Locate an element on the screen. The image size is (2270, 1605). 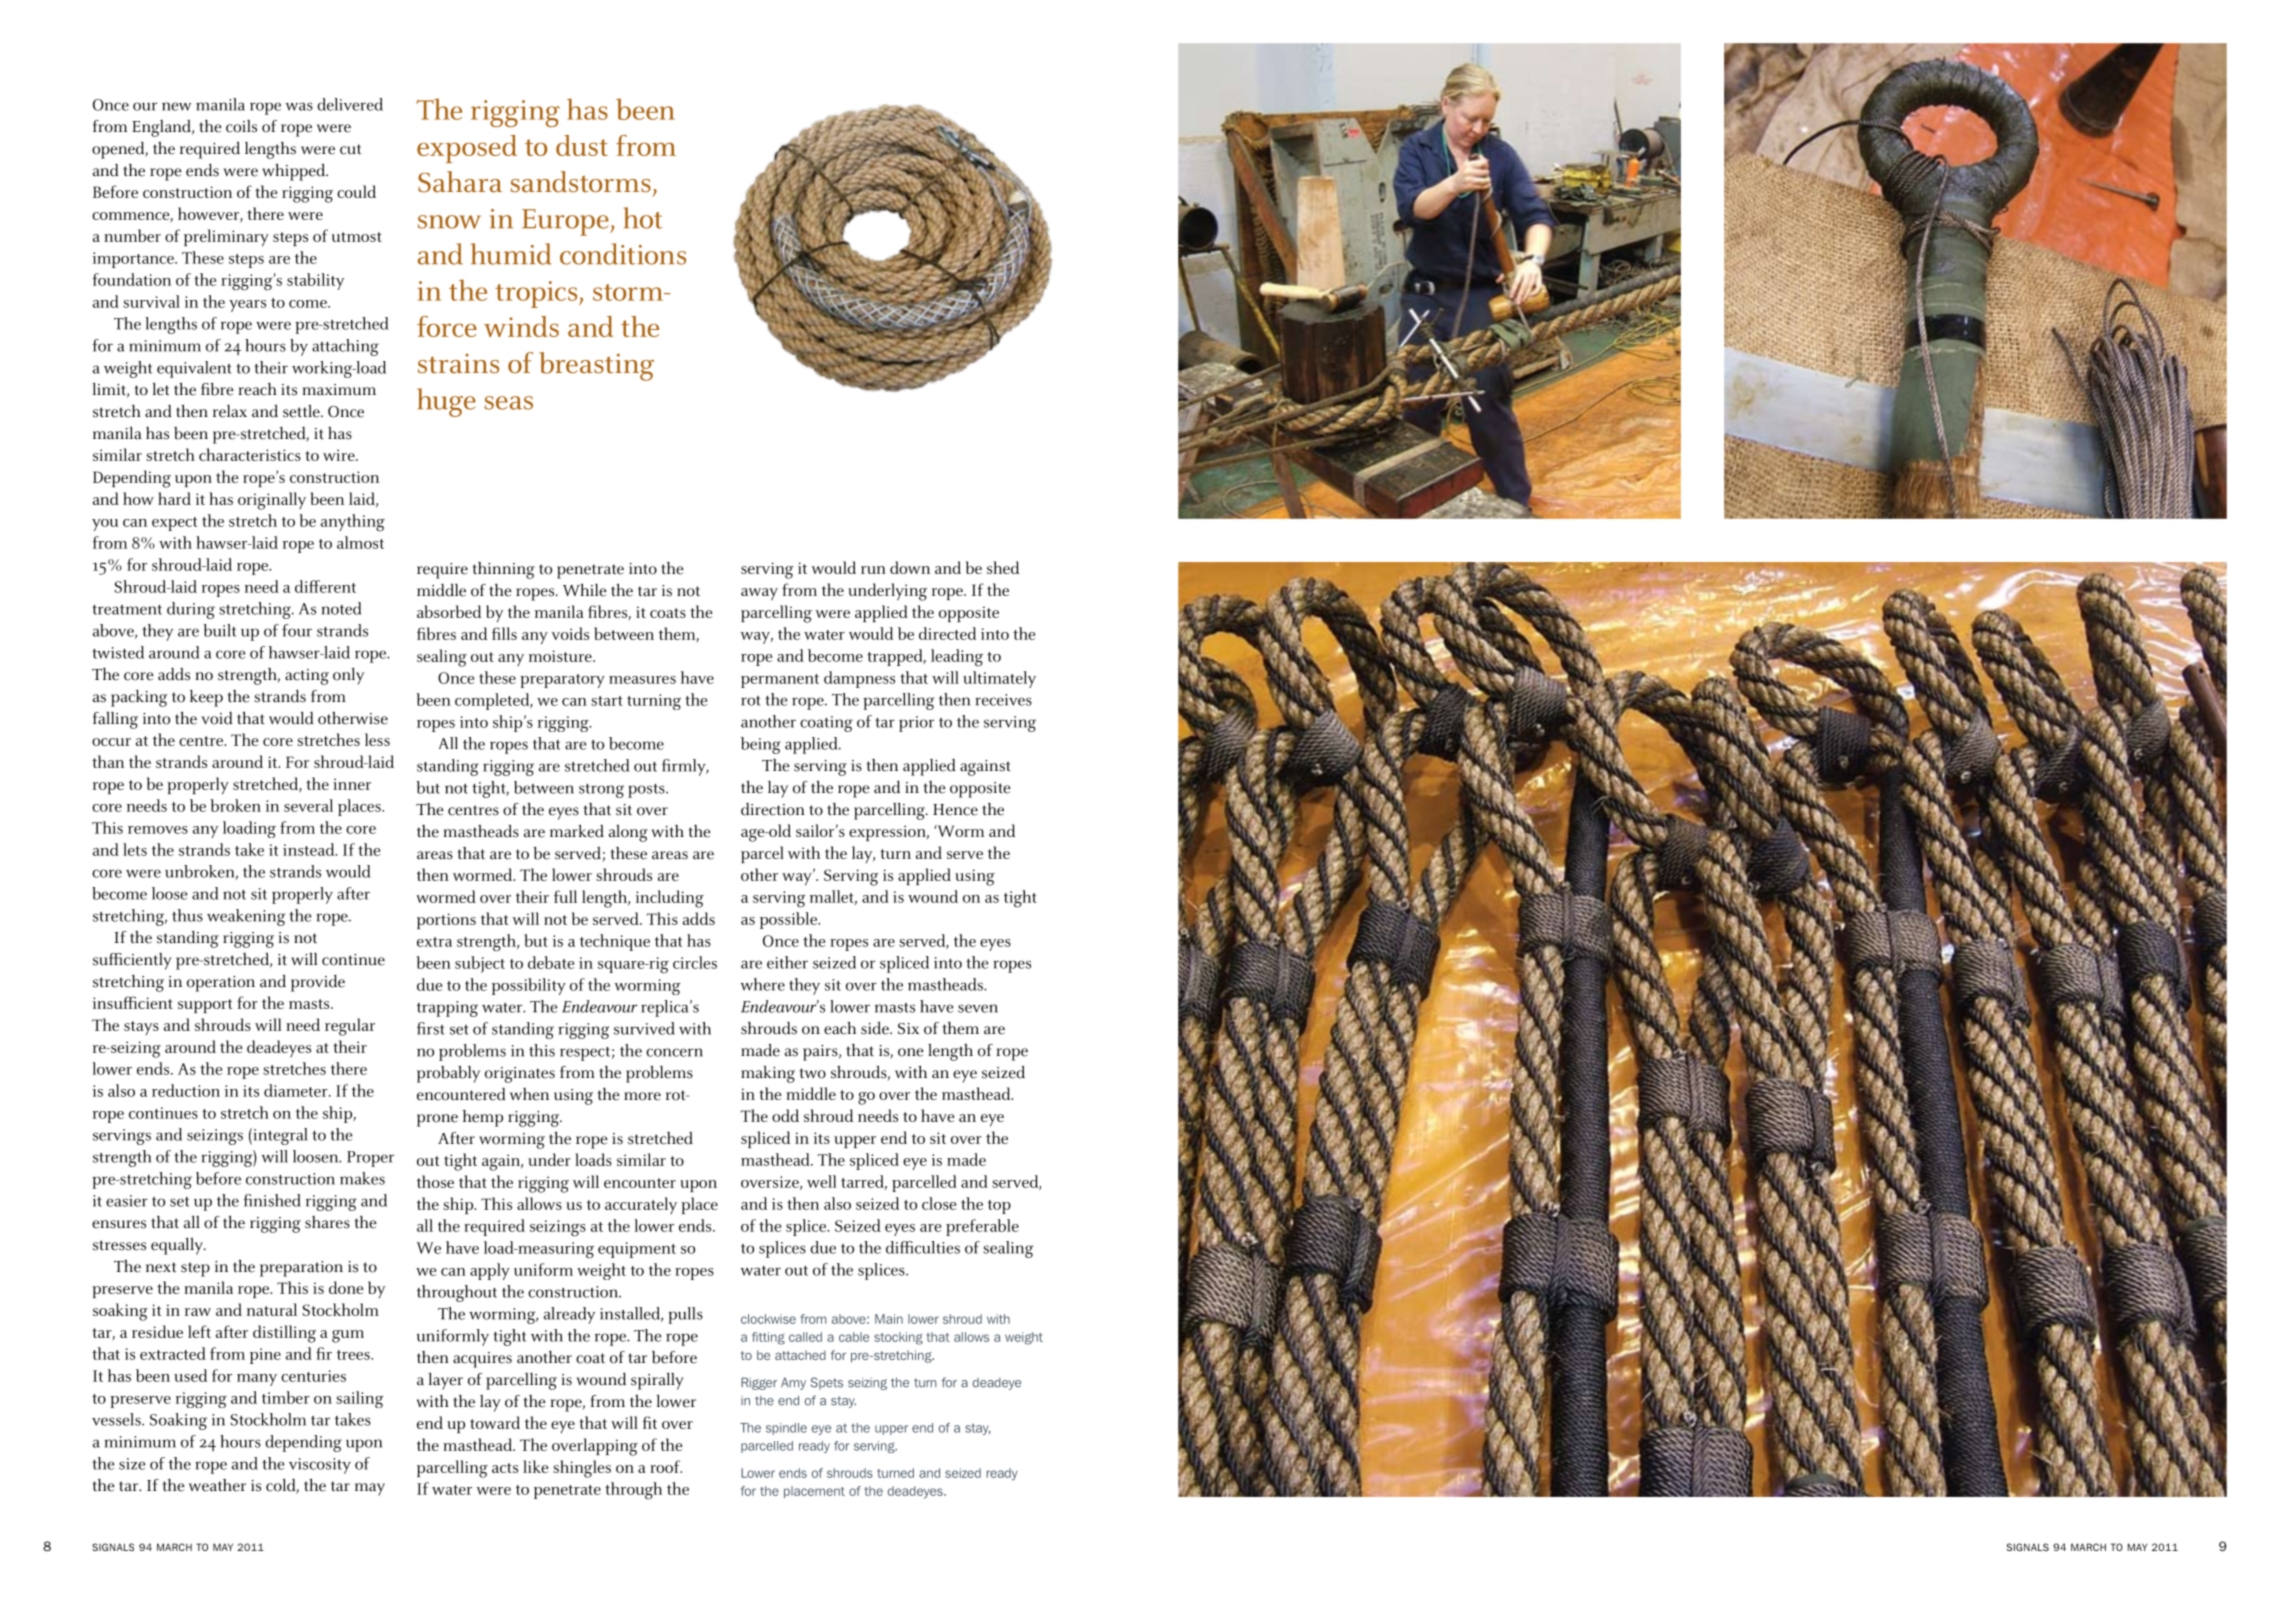
Six is located at coordinates (909, 1029).
